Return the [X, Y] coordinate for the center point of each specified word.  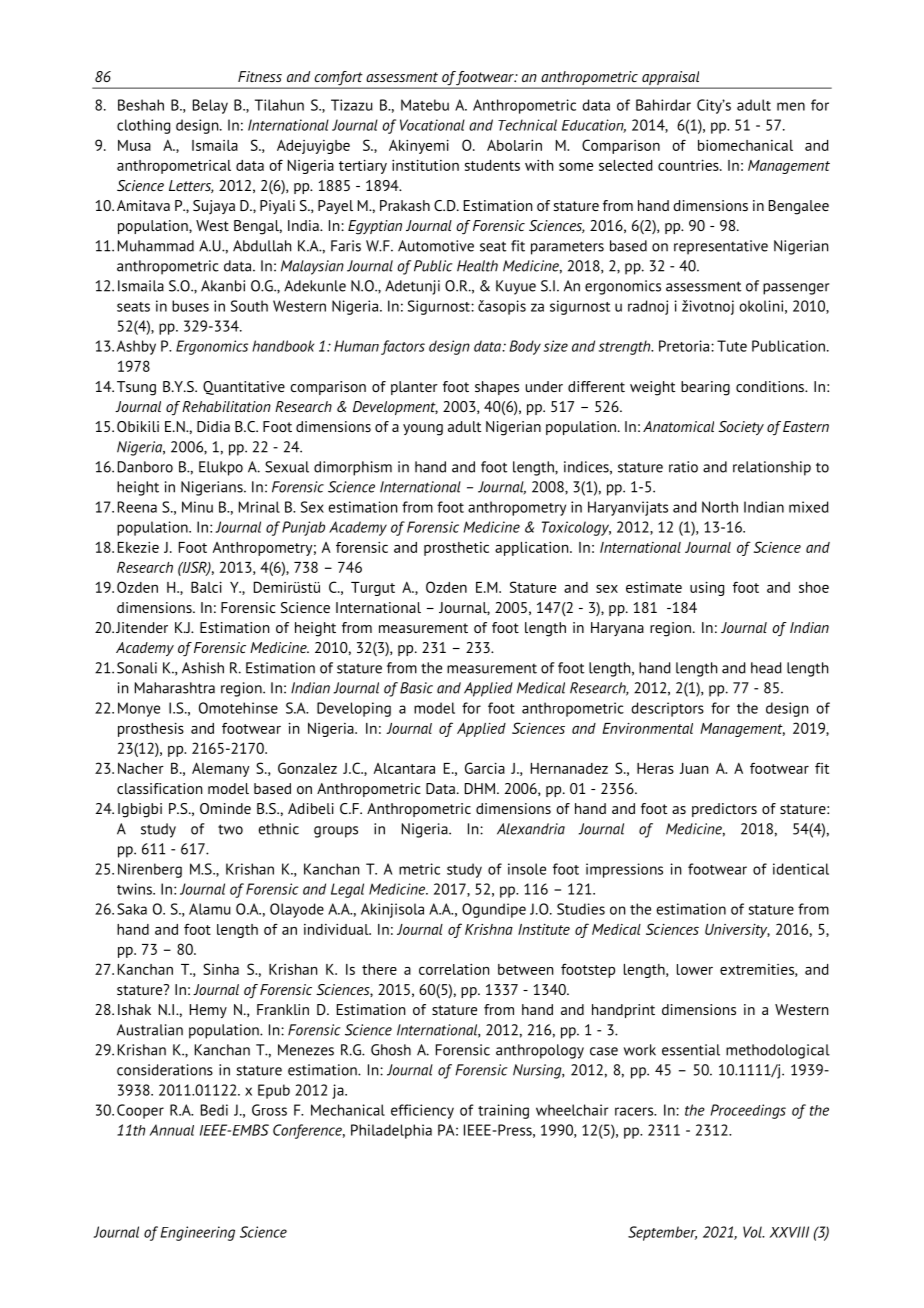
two [230, 829]
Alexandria [531, 829]
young [423, 430]
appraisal [671, 79]
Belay [210, 106]
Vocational [432, 125]
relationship [772, 468]
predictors [724, 810]
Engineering [198, 1233]
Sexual [287, 467]
